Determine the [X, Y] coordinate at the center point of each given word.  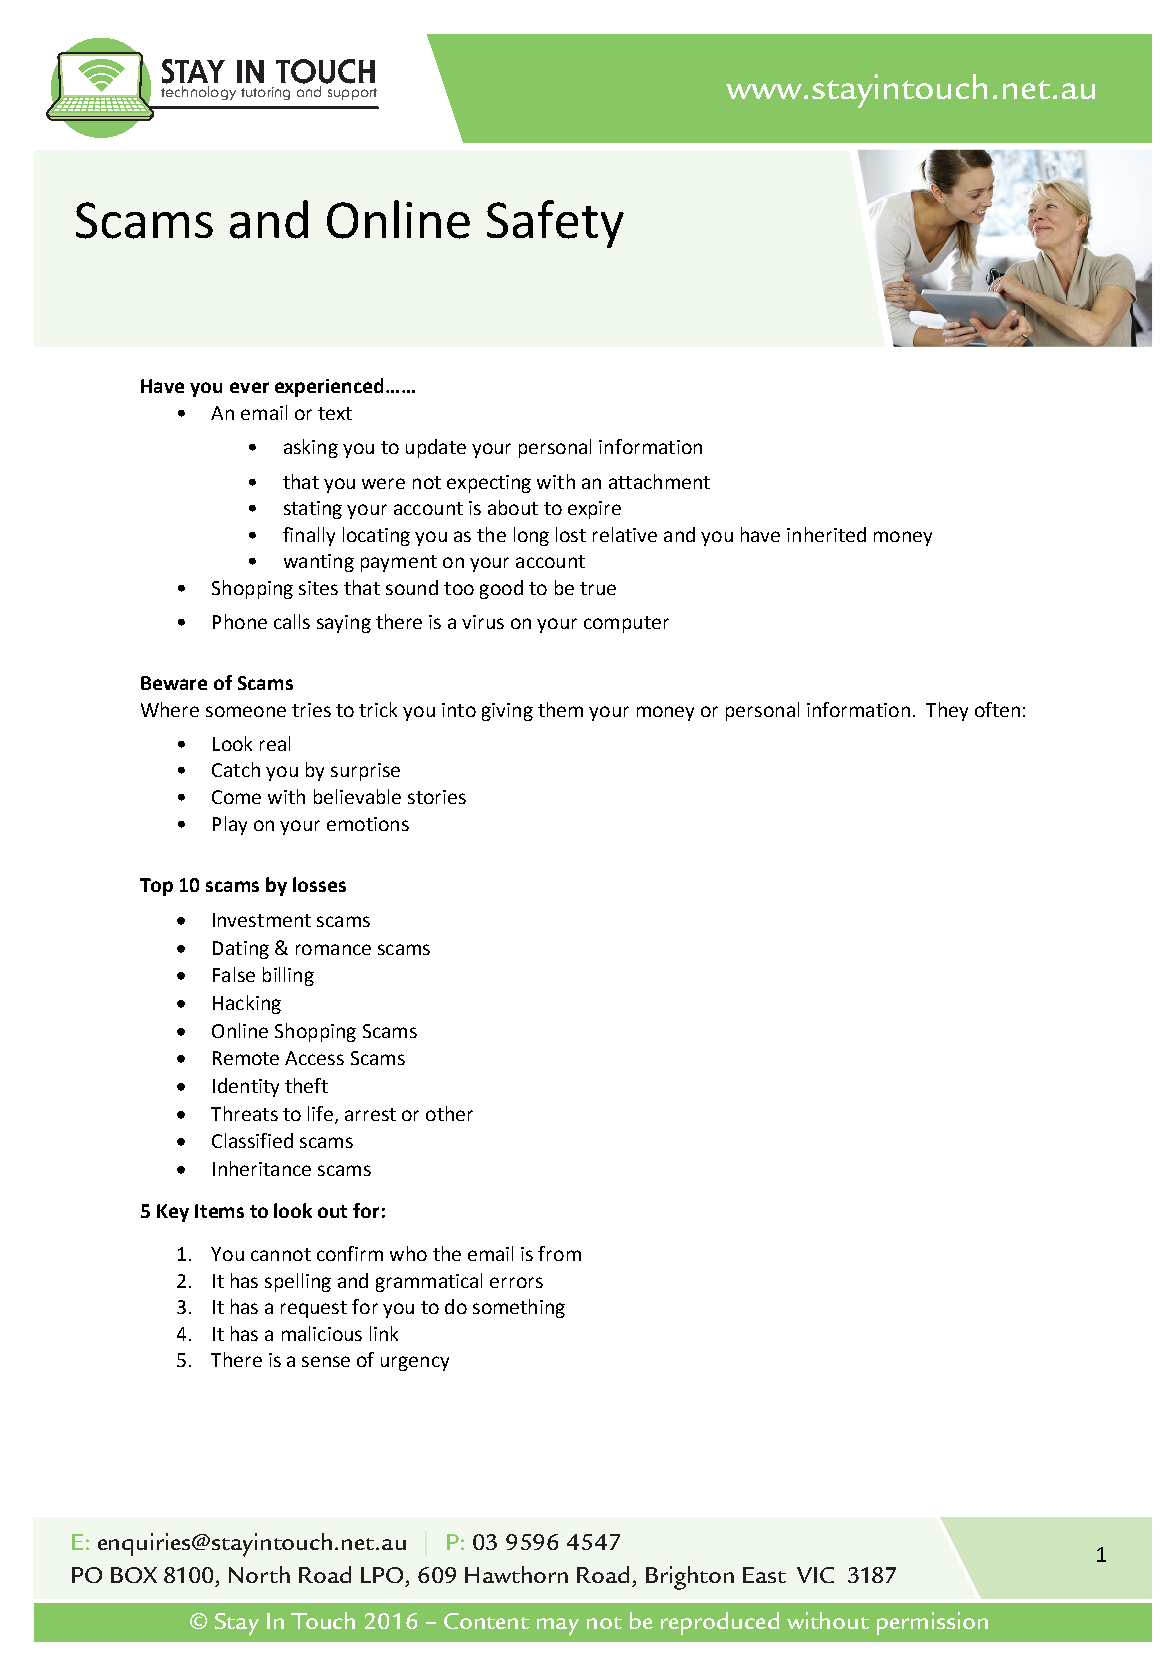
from [559, 1253]
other [449, 1113]
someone [246, 711]
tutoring [265, 93]
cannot [281, 1254]
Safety [555, 224]
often [997, 709]
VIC [815, 1575]
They [947, 711]
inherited [826, 534]
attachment [659, 481]
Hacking [247, 1004]
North [259, 1574]
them [560, 709]
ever [249, 387]
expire [594, 510]
